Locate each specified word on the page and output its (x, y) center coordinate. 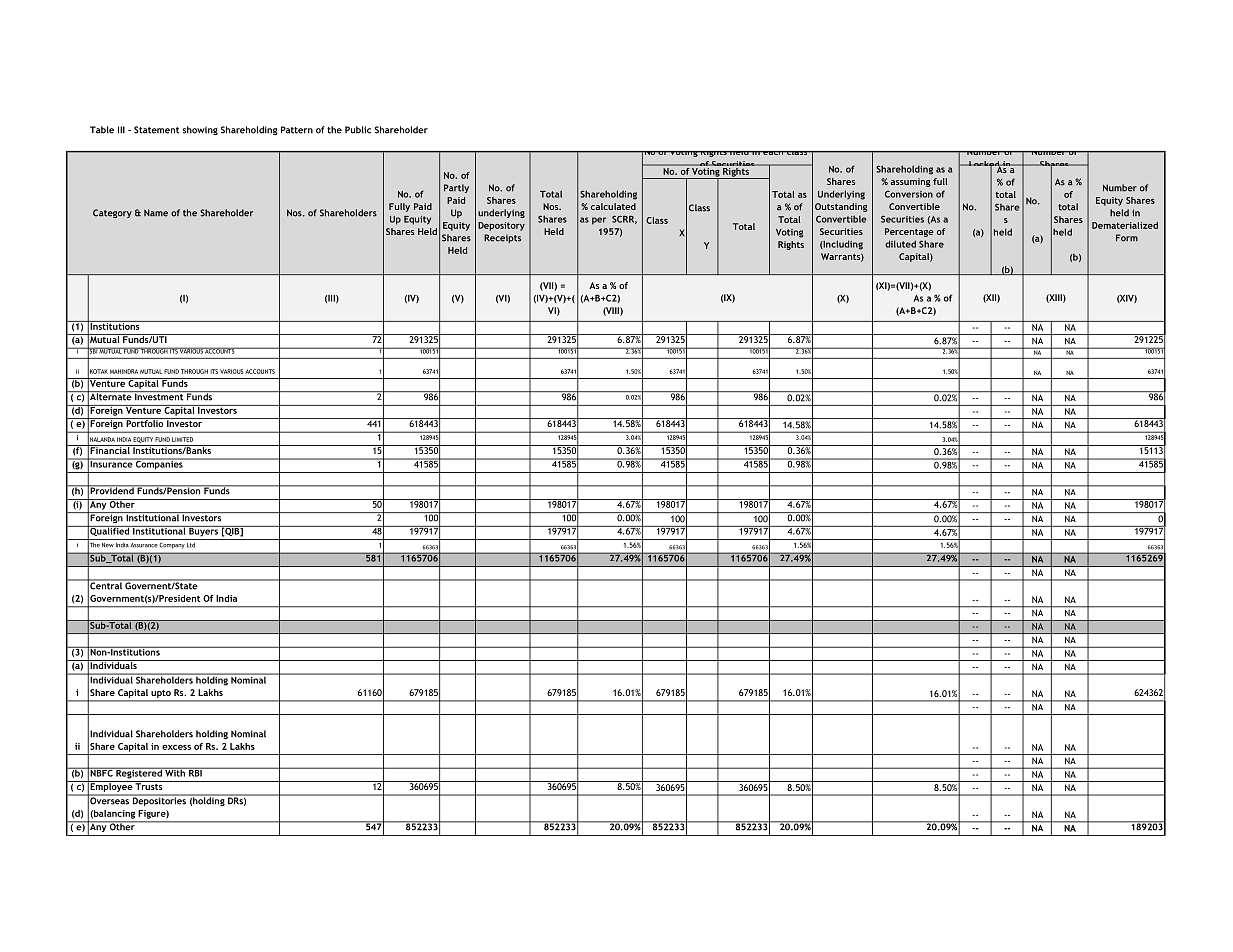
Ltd (191, 545)
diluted (900, 244)
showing (200, 130)
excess (176, 747)
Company (172, 545)
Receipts (502, 238)
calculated (613, 206)
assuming (911, 182)
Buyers (203, 531)
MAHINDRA (124, 371)
